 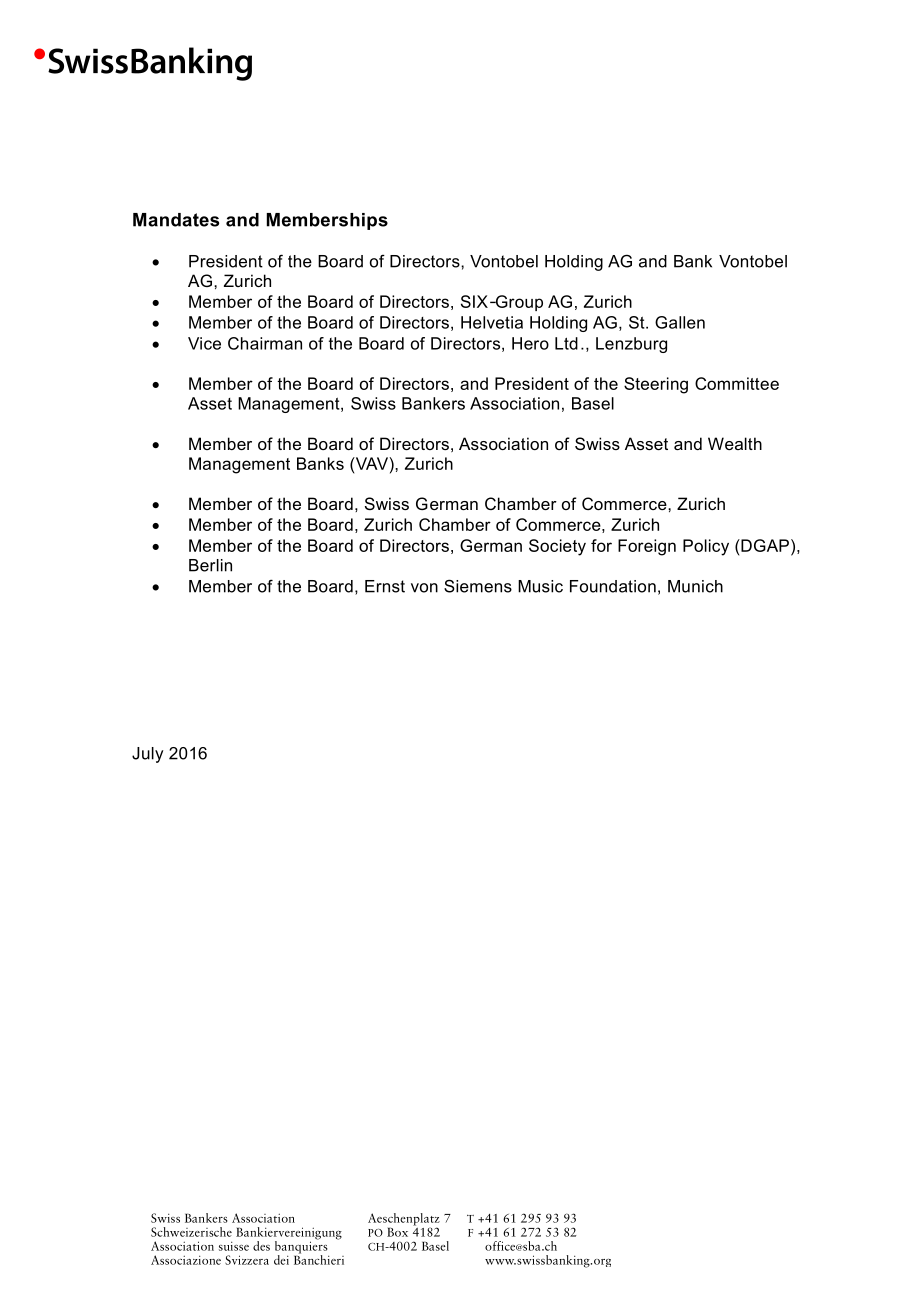 I want to click on Ernst, so click(x=385, y=586).
